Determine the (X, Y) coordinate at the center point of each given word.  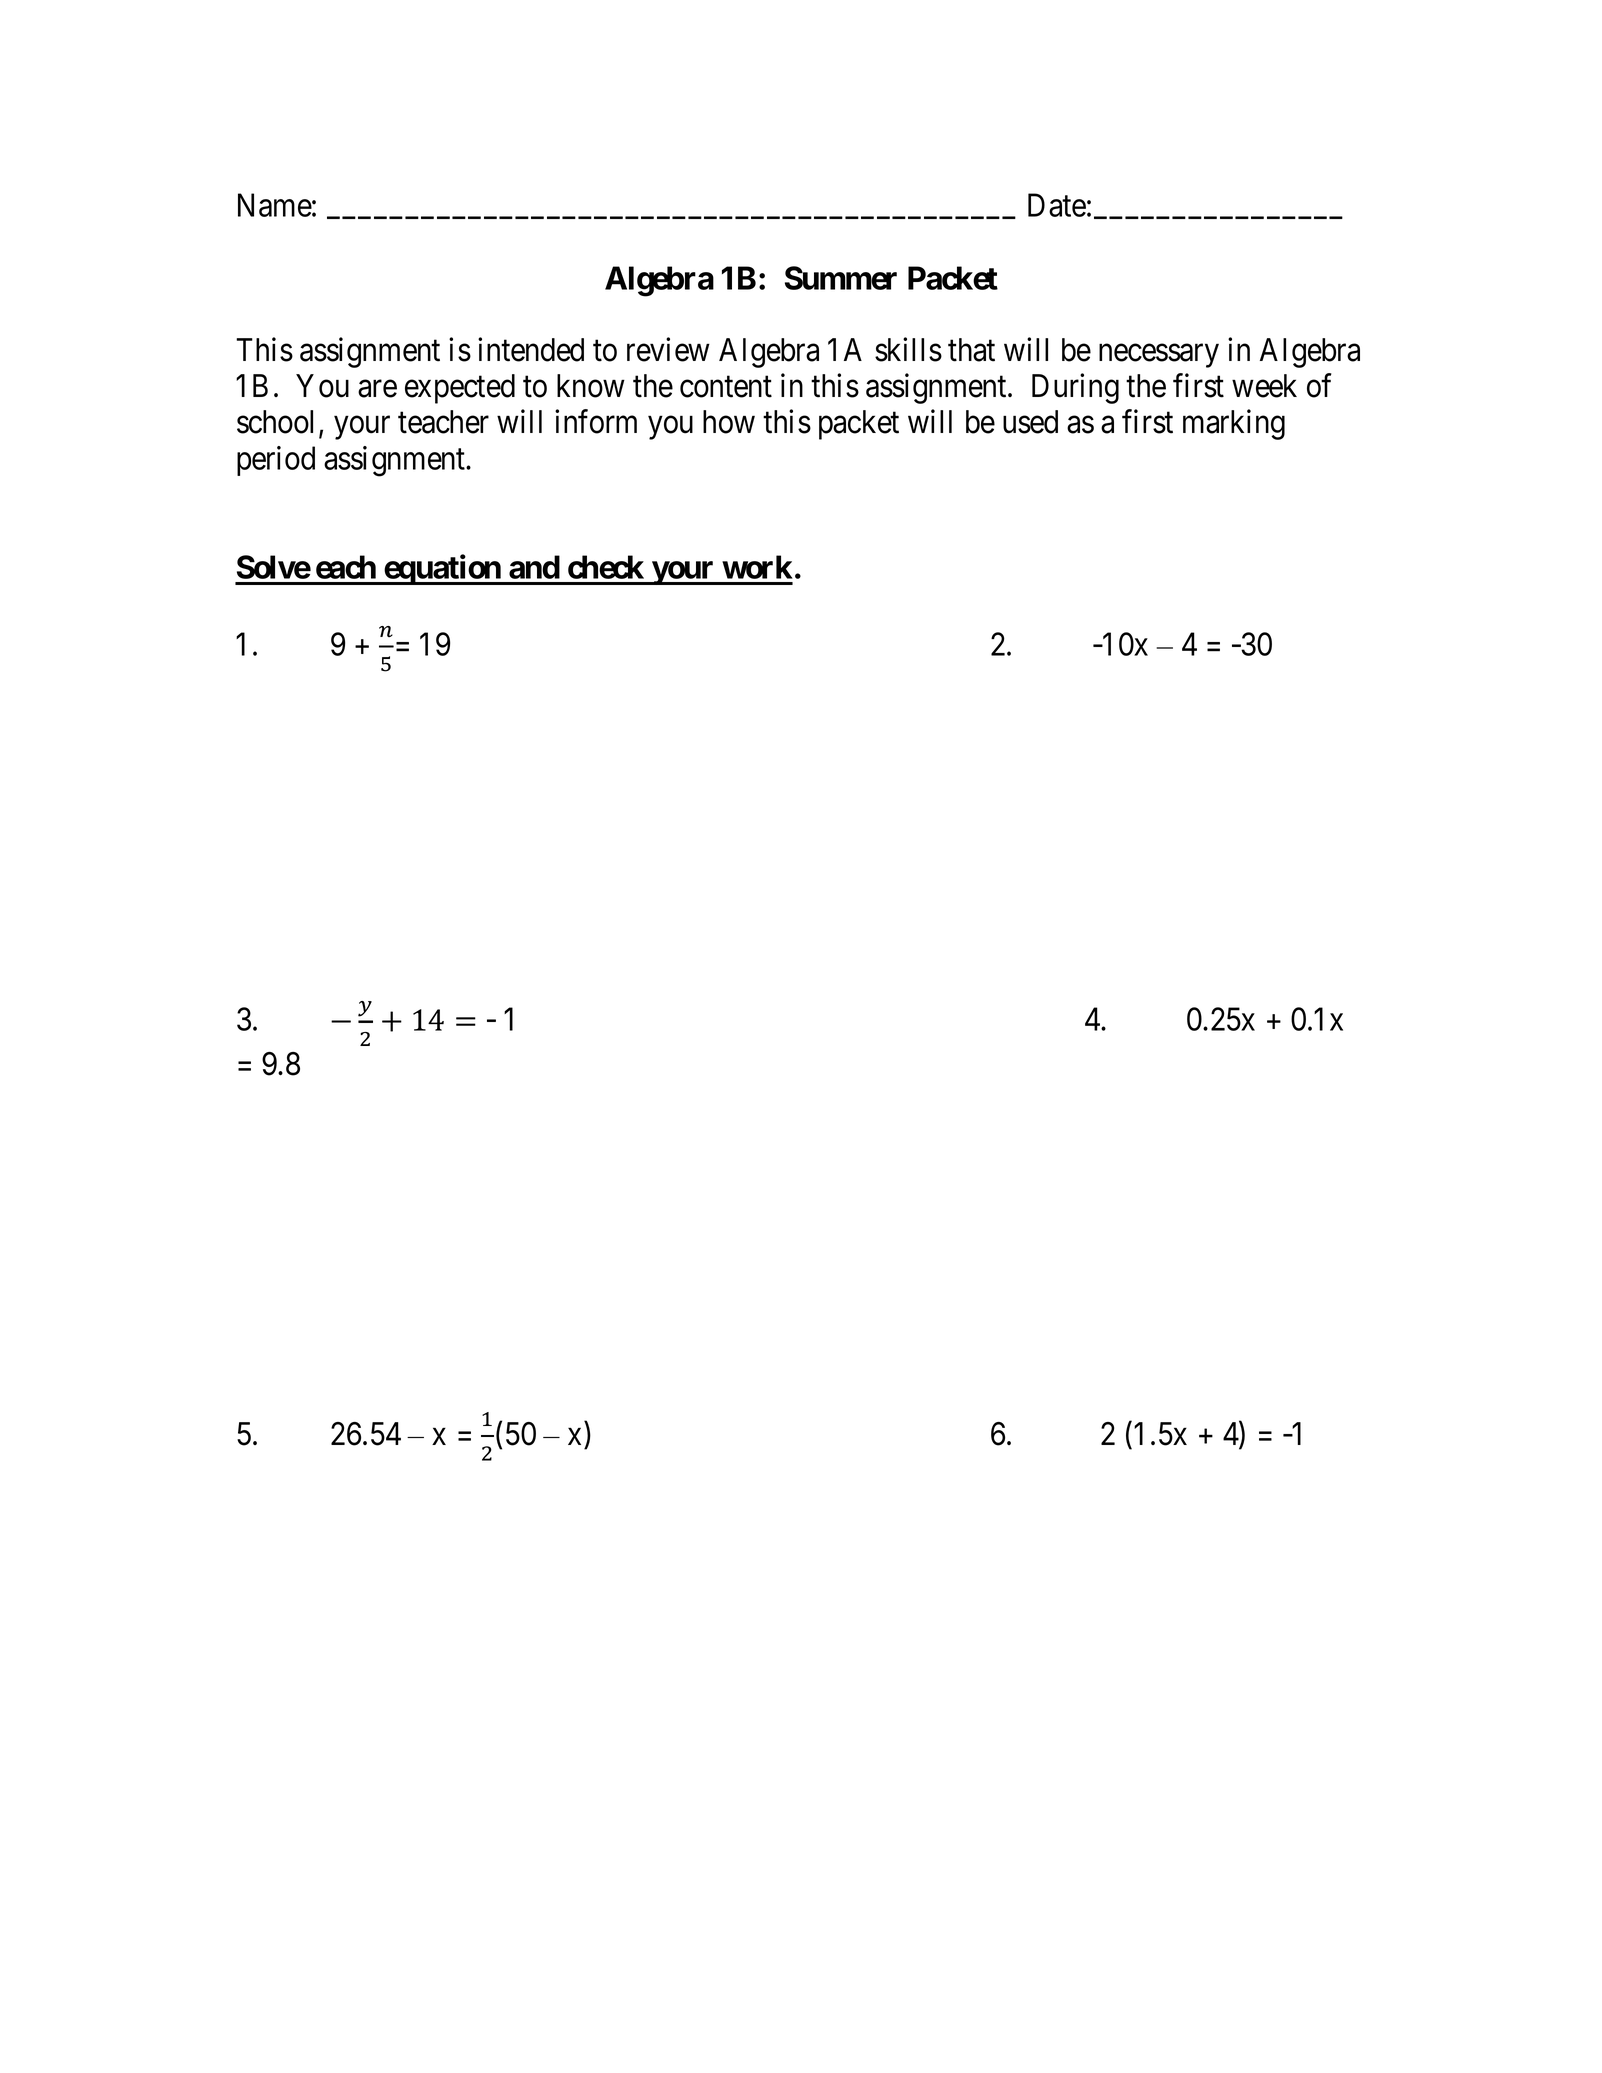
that (971, 350)
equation (442, 569)
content (726, 387)
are (377, 389)
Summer (841, 278)
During (1075, 388)
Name (275, 205)
